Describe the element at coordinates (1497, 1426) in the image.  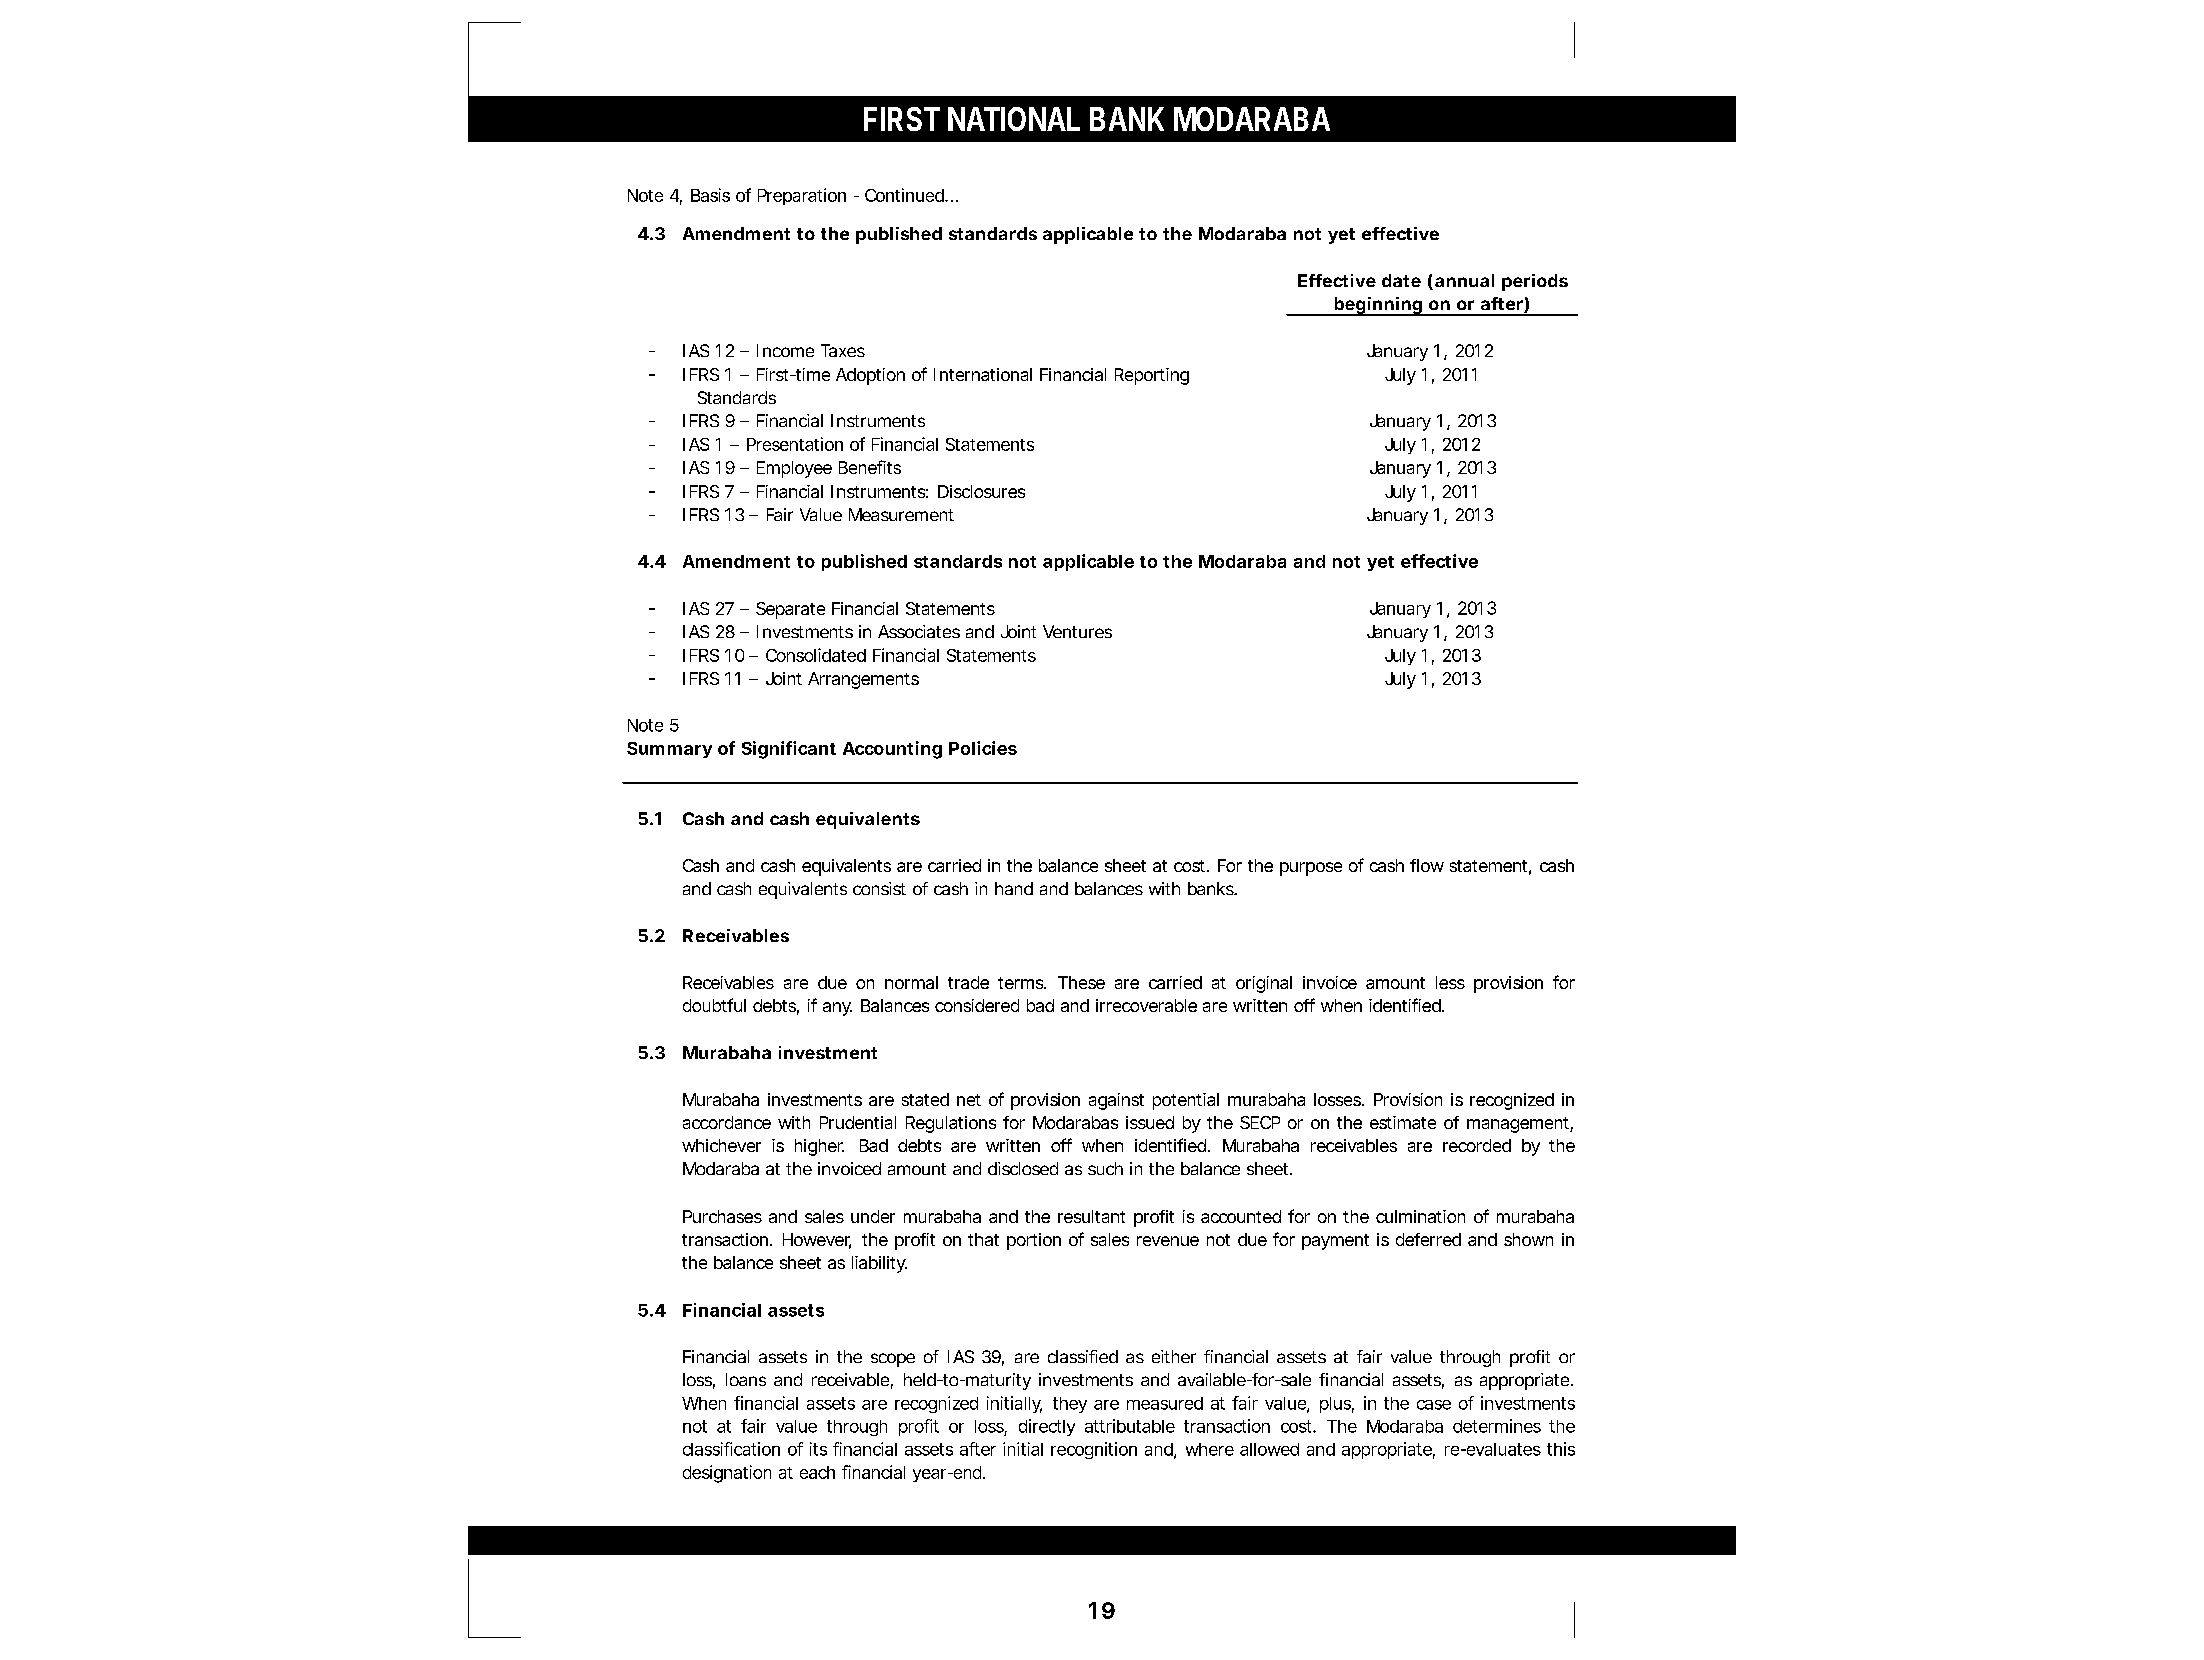
I see `determines` at that location.
